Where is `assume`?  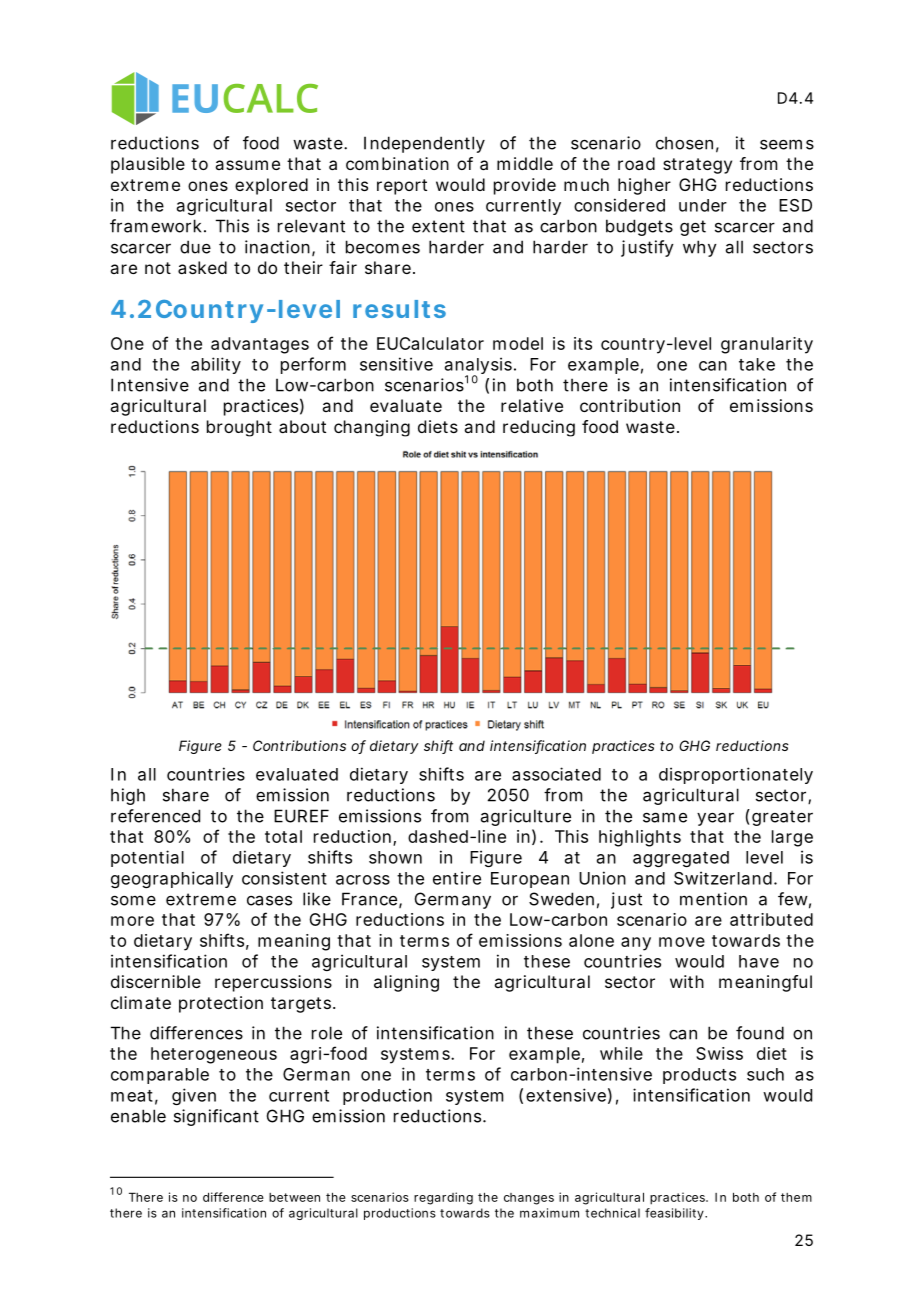
assume is located at coordinates (247, 165).
